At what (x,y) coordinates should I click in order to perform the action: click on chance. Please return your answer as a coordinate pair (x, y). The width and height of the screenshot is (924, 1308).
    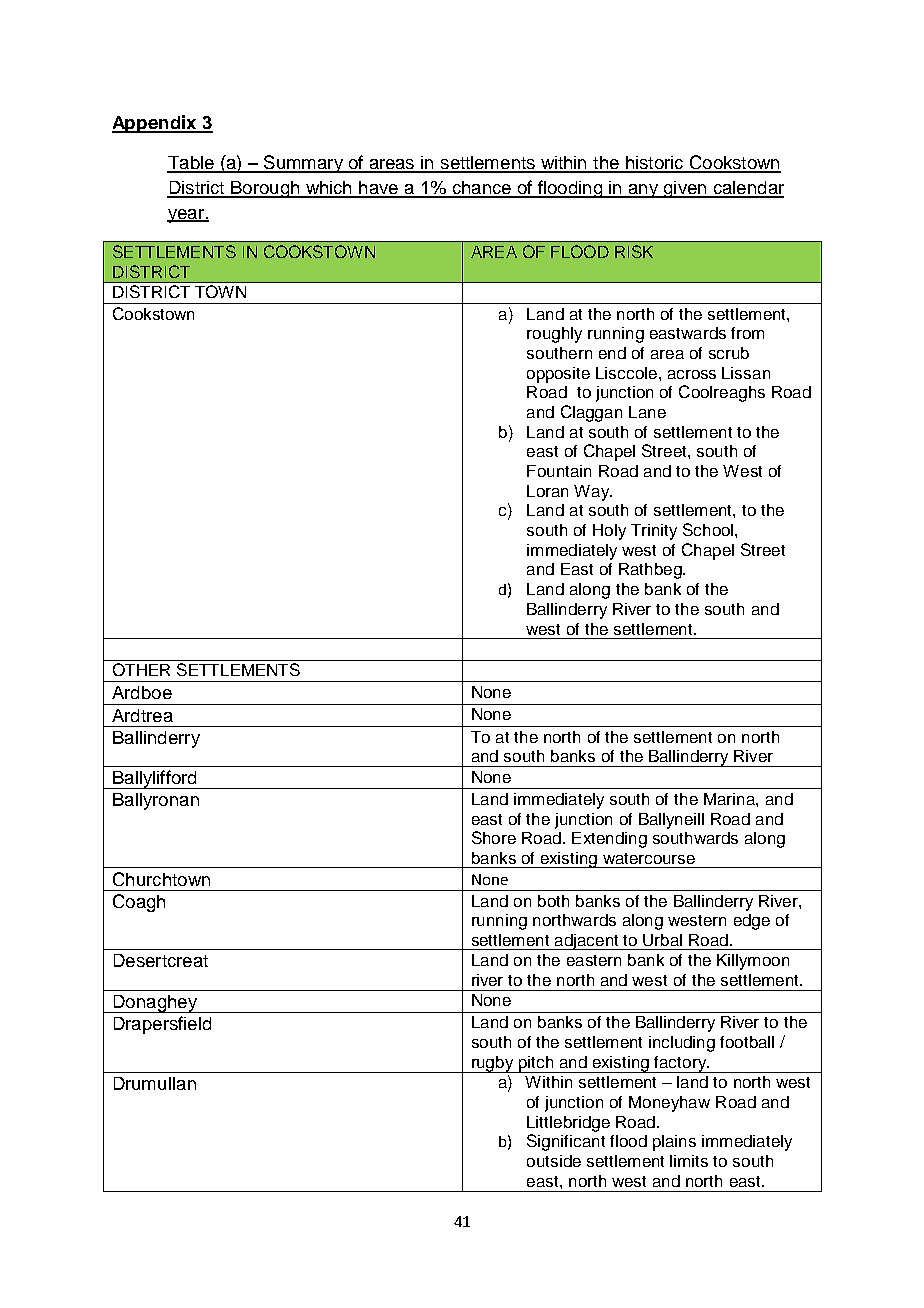
    Looking at the image, I should click on (482, 189).
